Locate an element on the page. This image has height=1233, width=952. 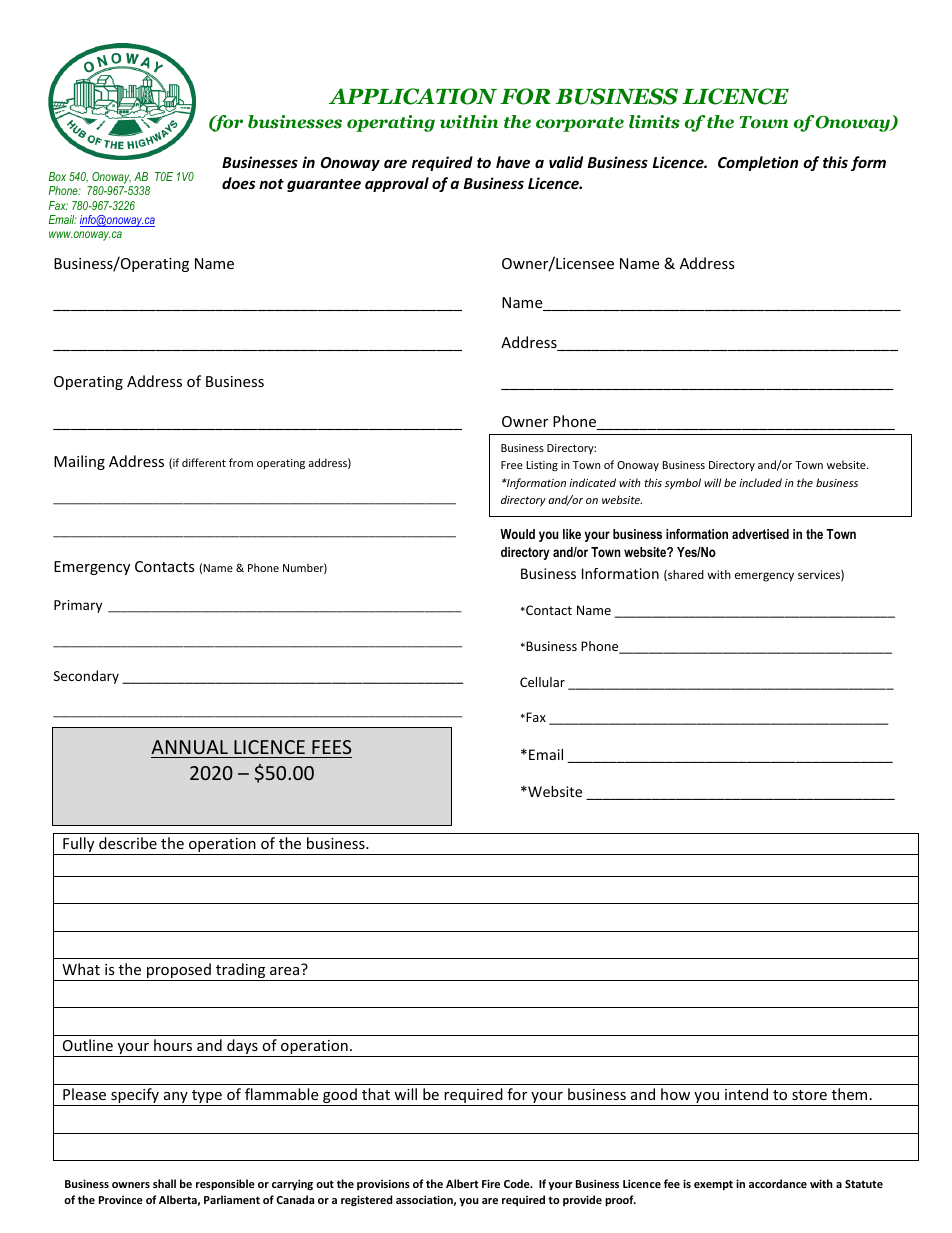
APPLICATION is located at coordinates (413, 96).
